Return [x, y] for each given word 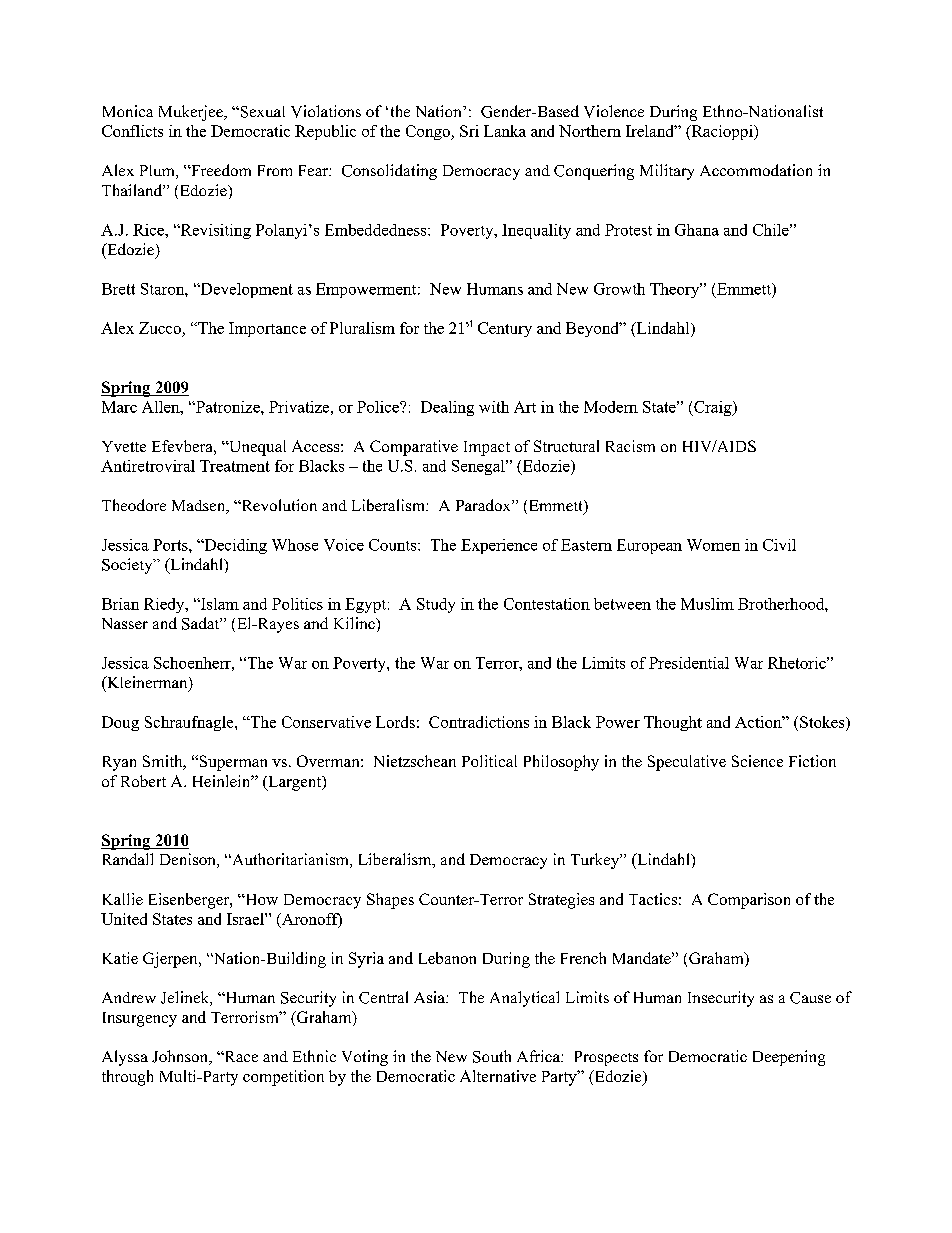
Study [436, 605]
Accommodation [756, 170]
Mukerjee [192, 113]
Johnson [181, 1057]
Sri [469, 131]
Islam [219, 604]
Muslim [707, 604]
